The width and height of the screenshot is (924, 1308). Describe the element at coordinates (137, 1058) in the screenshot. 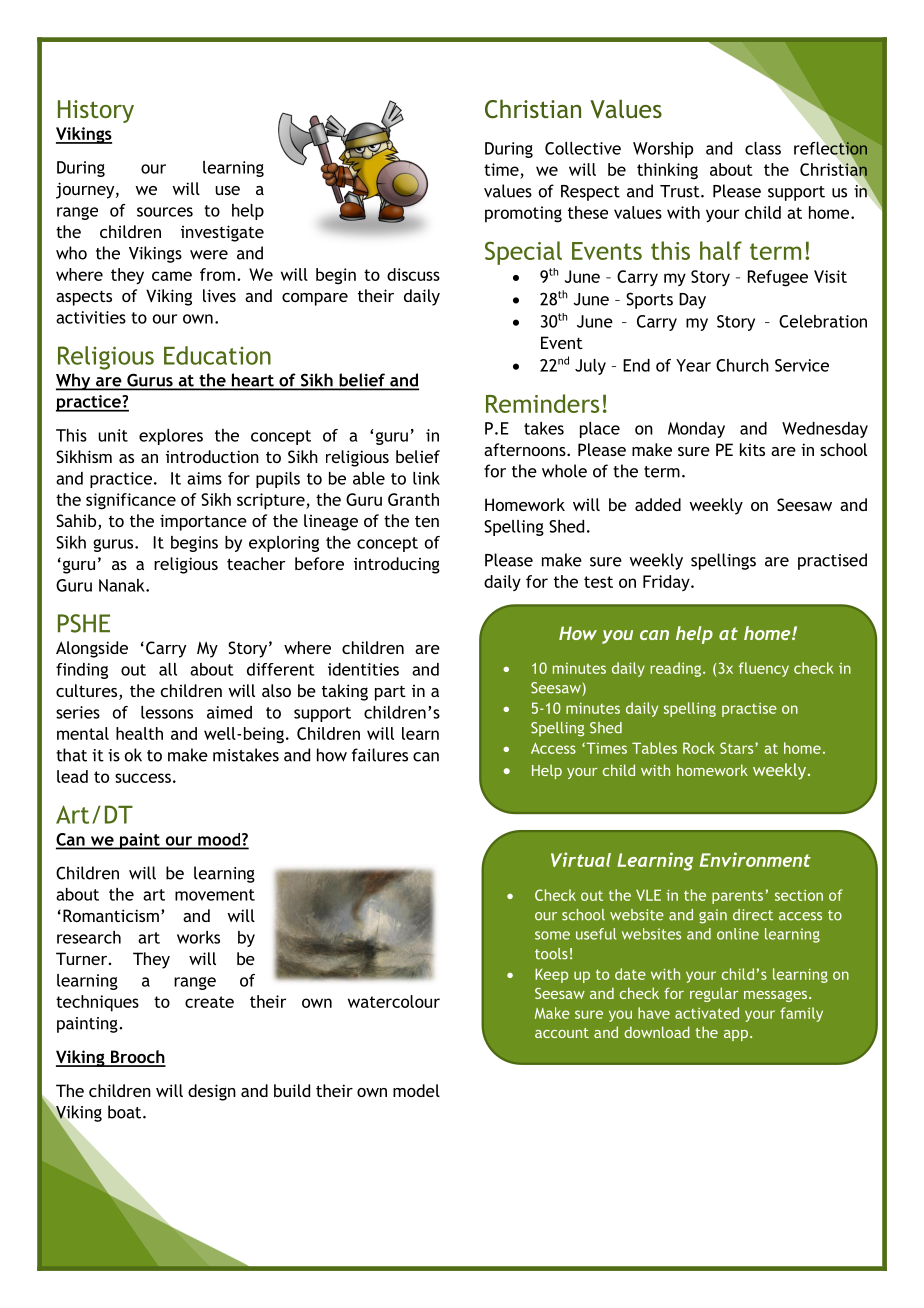

I see `Brooch` at that location.
